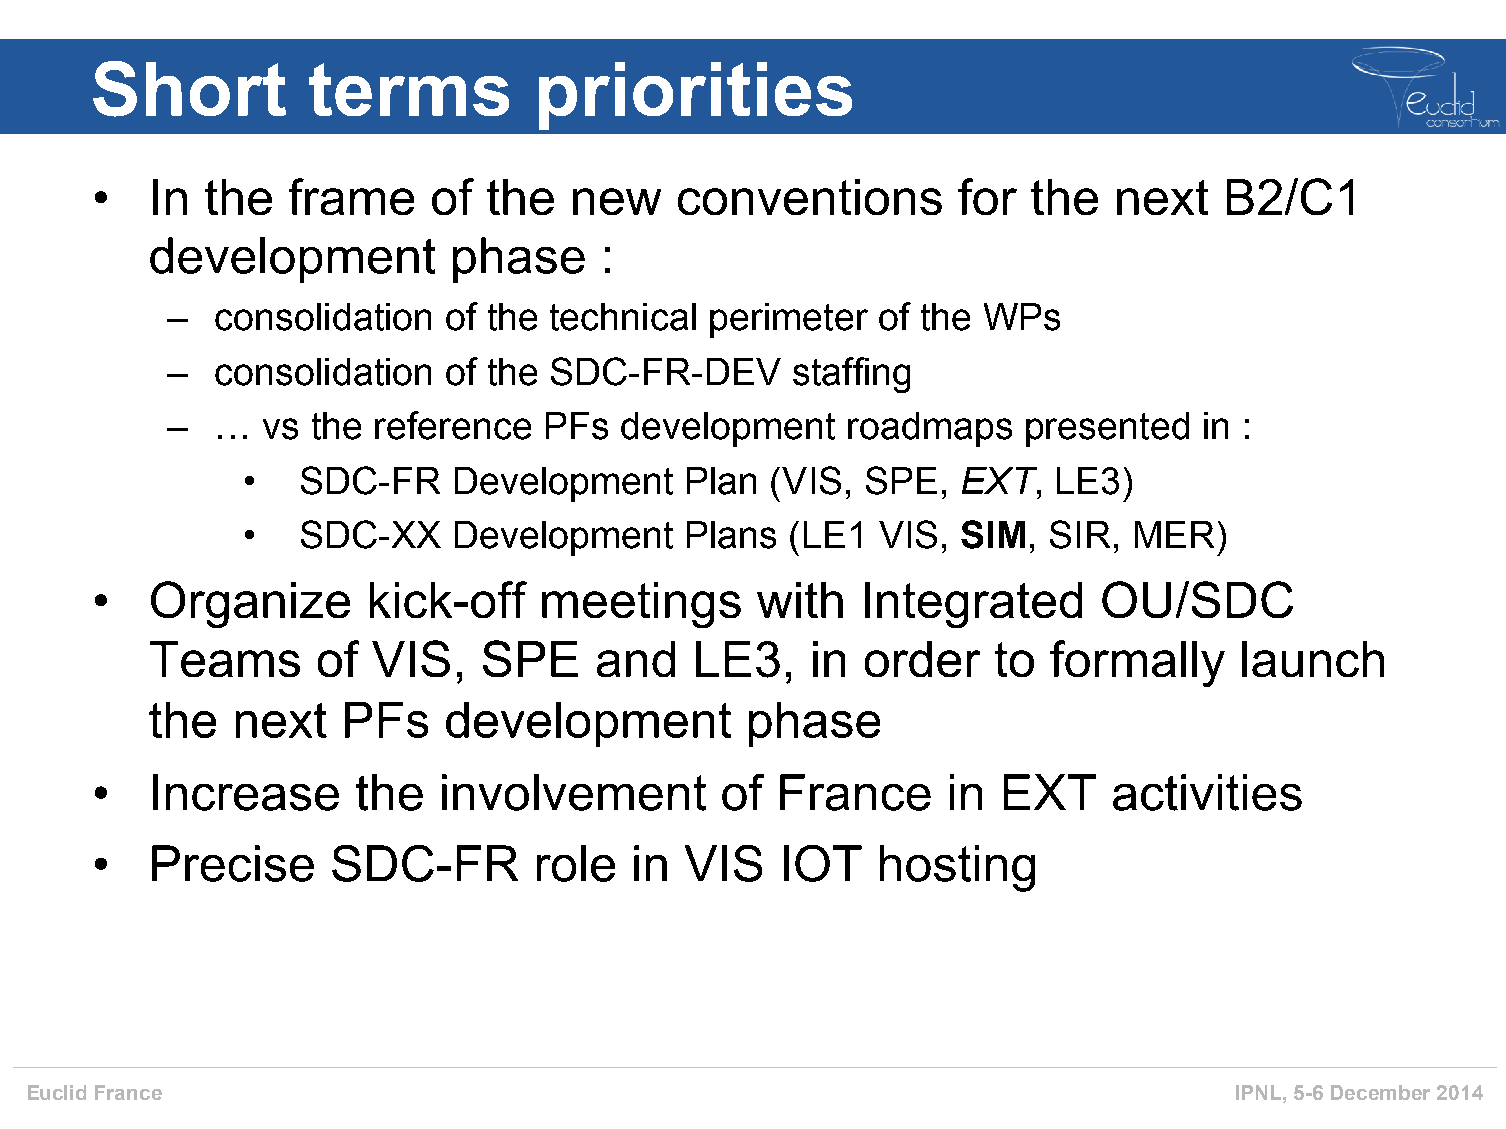 The width and height of the image is (1506, 1129). I want to click on Euclid, so click(57, 1092).
